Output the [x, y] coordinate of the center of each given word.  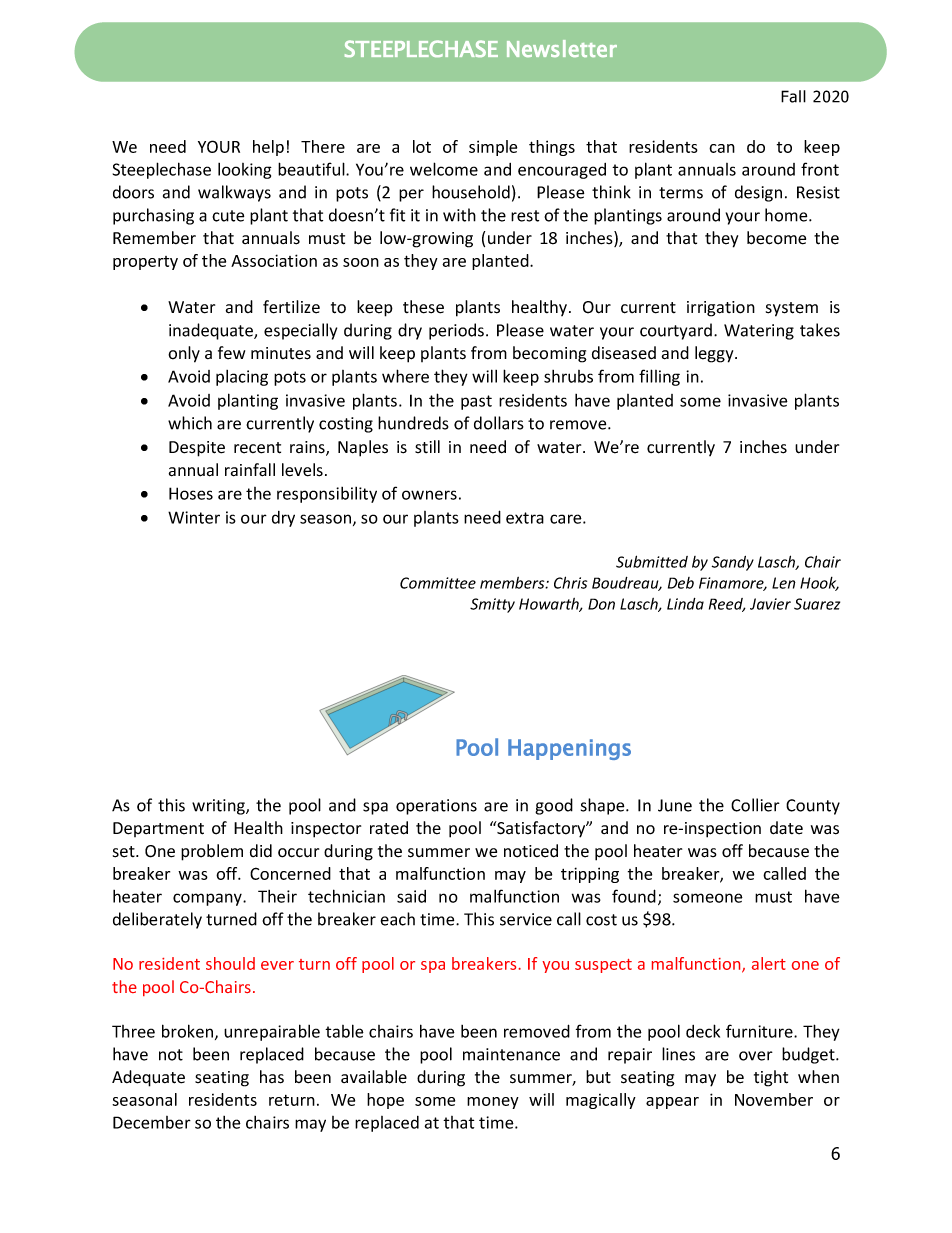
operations [436, 807]
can [722, 148]
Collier [755, 805]
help [268, 148]
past [476, 402]
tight [771, 1078]
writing [219, 807]
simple [493, 148]
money [493, 1103]
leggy [715, 354]
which [190, 423]
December [152, 1122]
